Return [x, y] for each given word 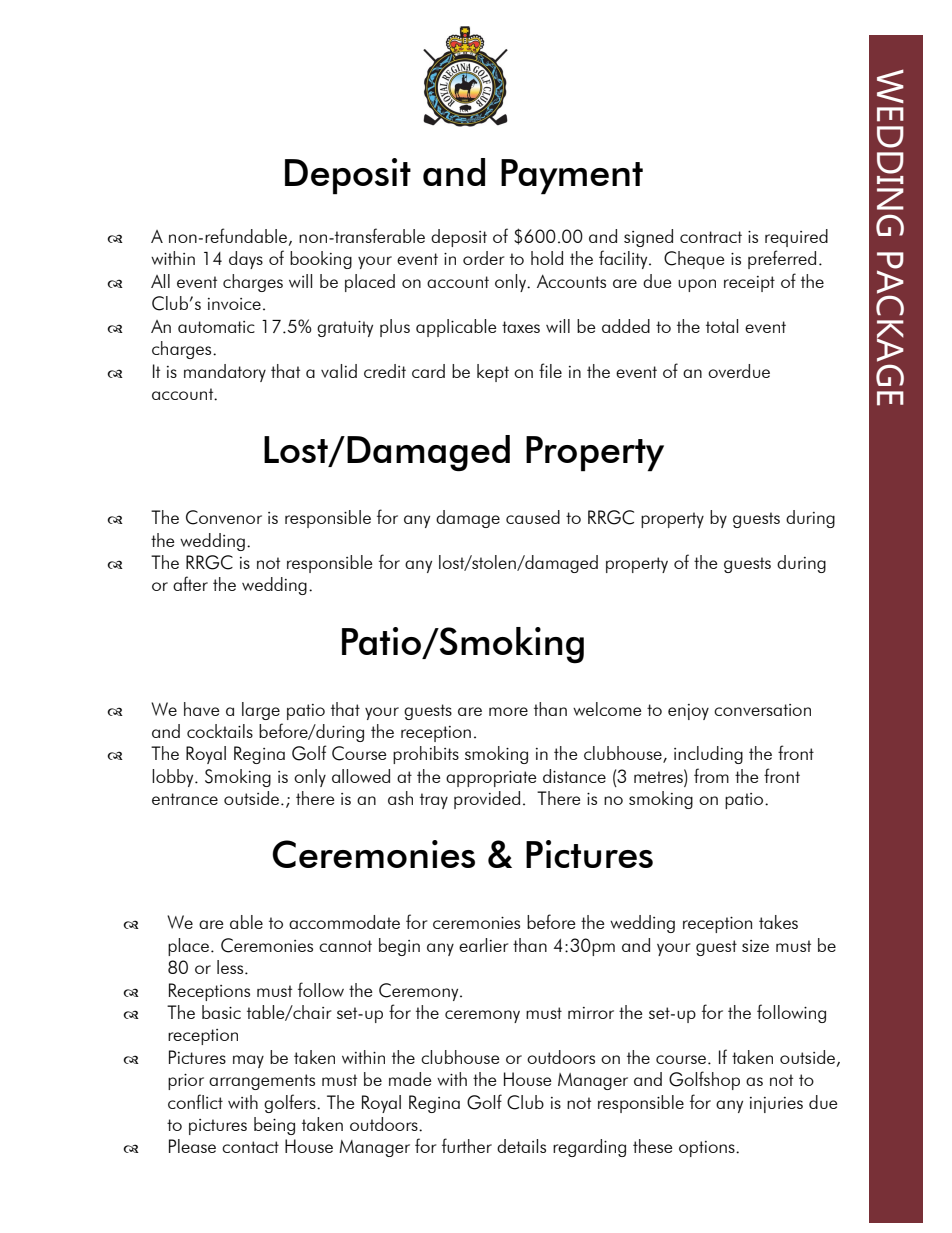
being [274, 1126]
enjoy [688, 712]
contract [711, 237]
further [467, 1145]
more [508, 711]
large [261, 711]
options [708, 1149]
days [246, 260]
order [484, 258]
